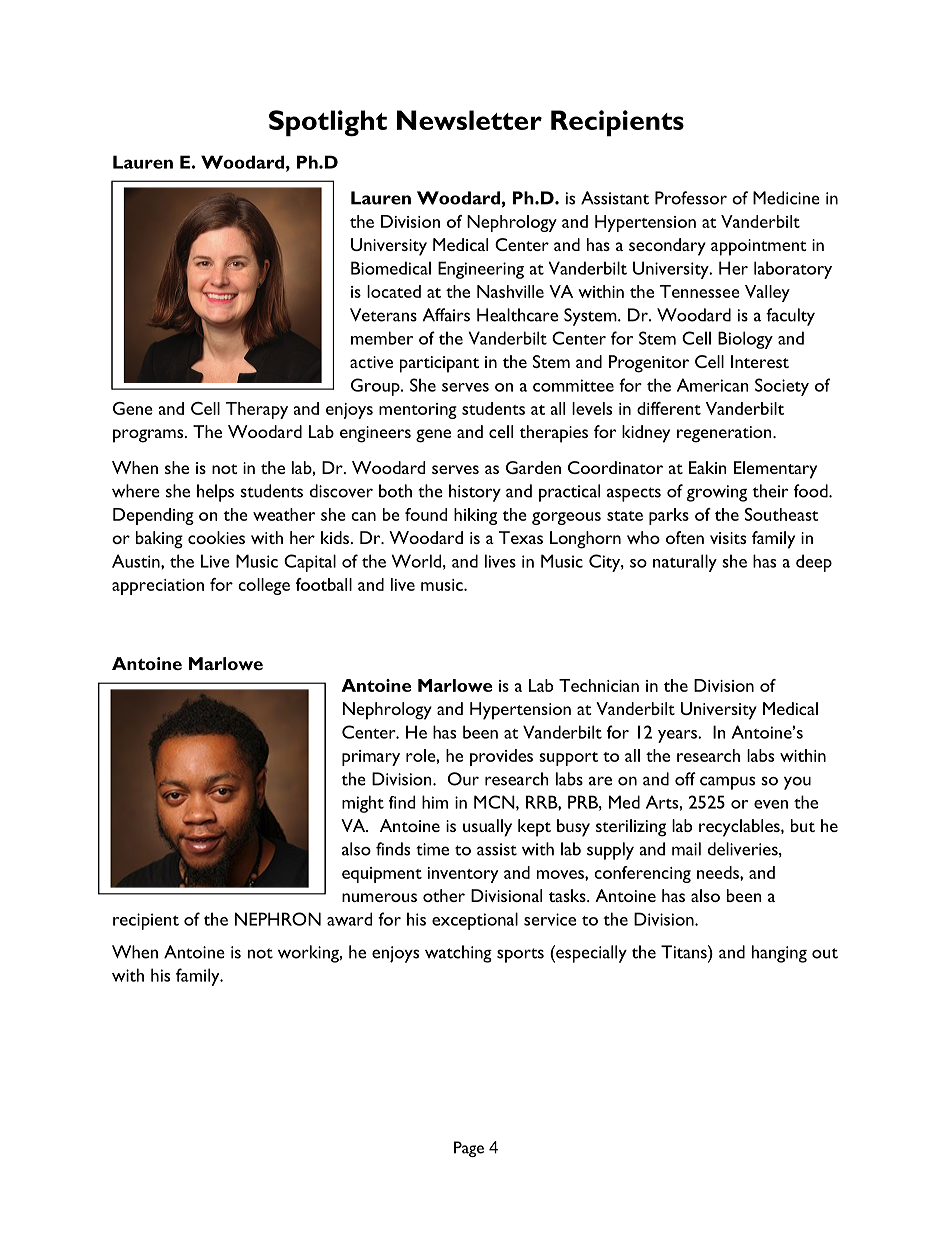  I want to click on naturally, so click(685, 563).
